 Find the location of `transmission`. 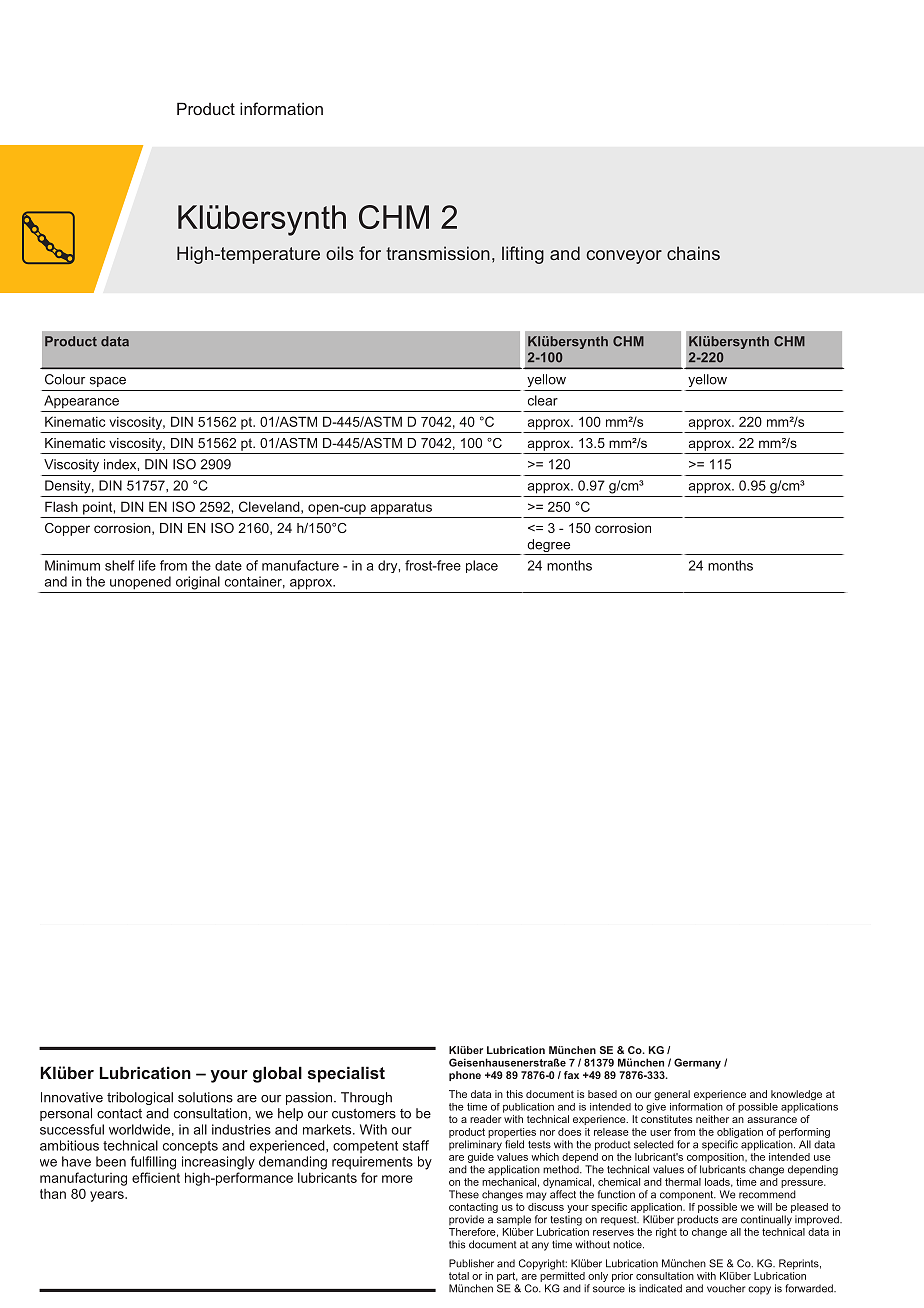

transmission is located at coordinates (438, 253).
